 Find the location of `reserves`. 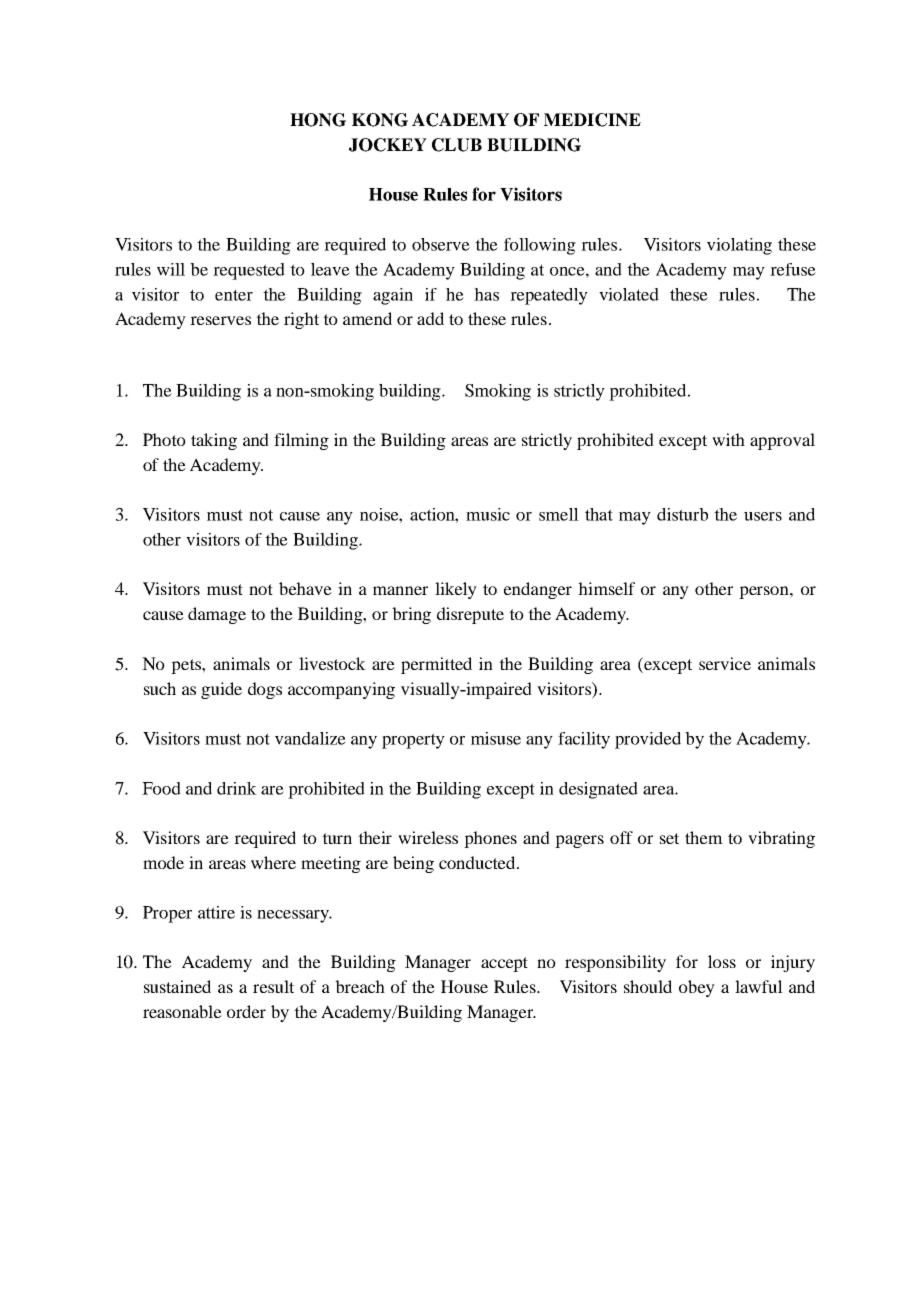

reserves is located at coordinates (220, 320).
